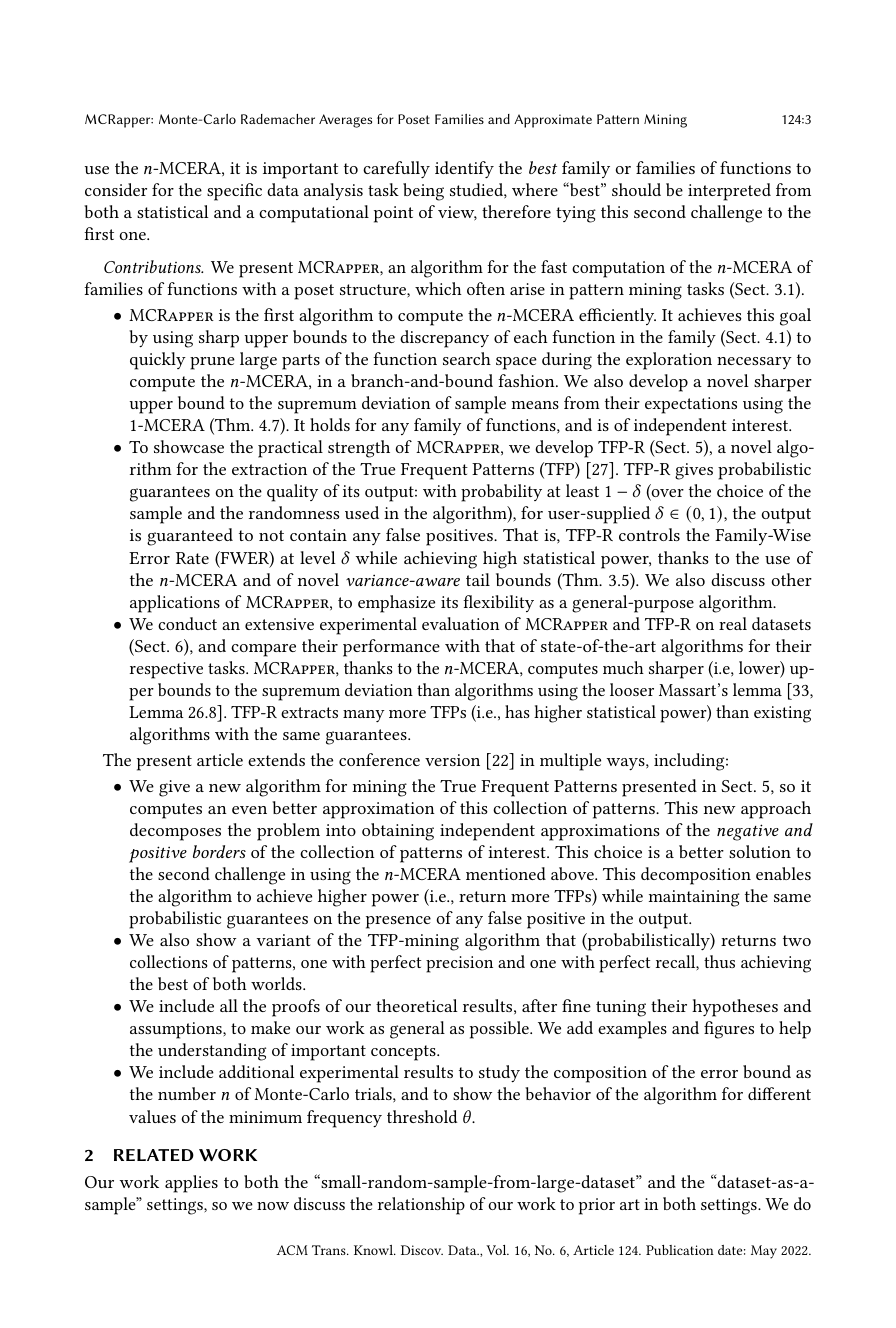  What do you see at coordinates (175, 832) in the page?
I see `decomposes` at bounding box center [175, 832].
